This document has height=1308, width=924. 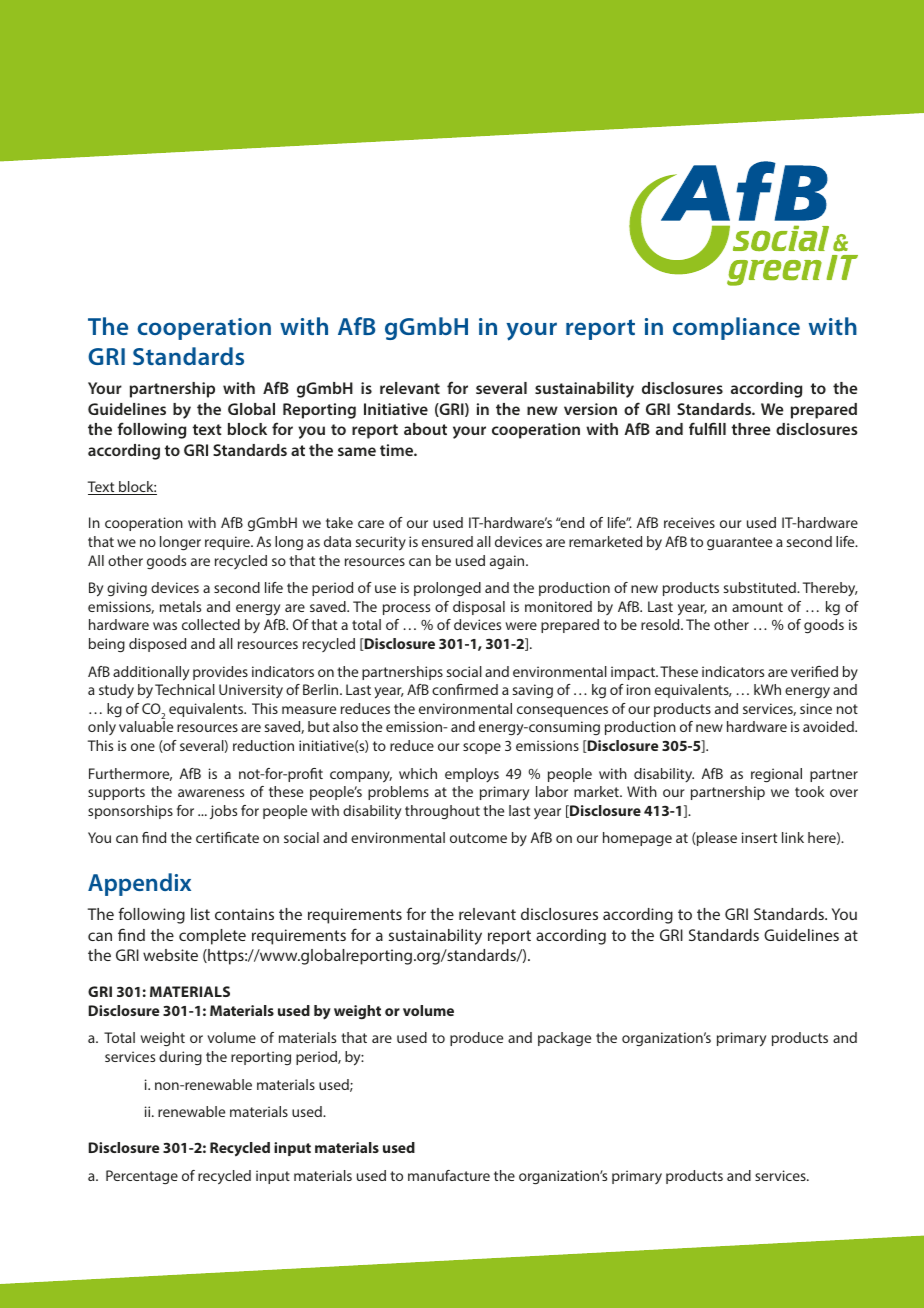 What do you see at coordinates (739, 543) in the document?
I see `guarantee` at bounding box center [739, 543].
